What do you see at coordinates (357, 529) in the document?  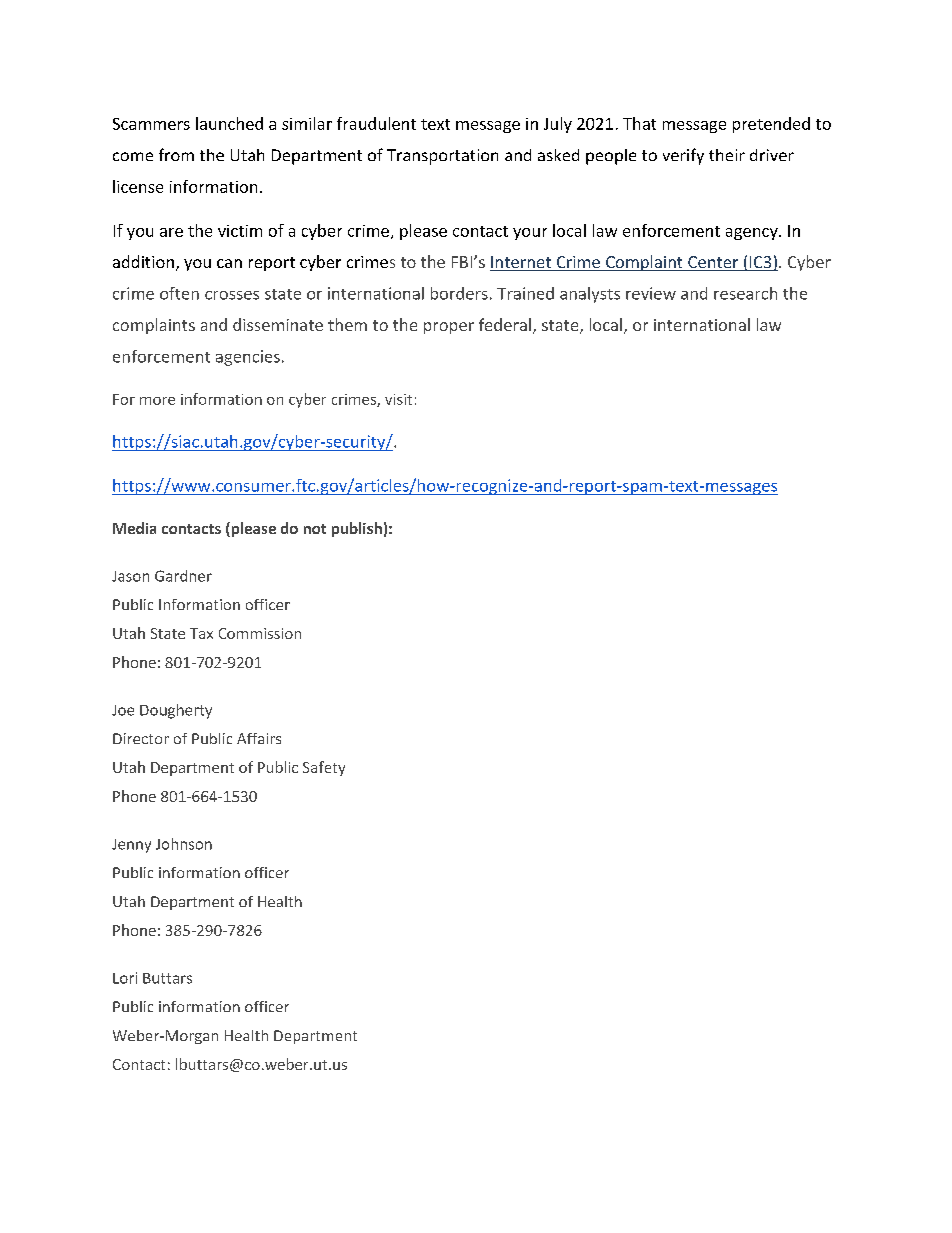 I see `publish` at bounding box center [357, 529].
